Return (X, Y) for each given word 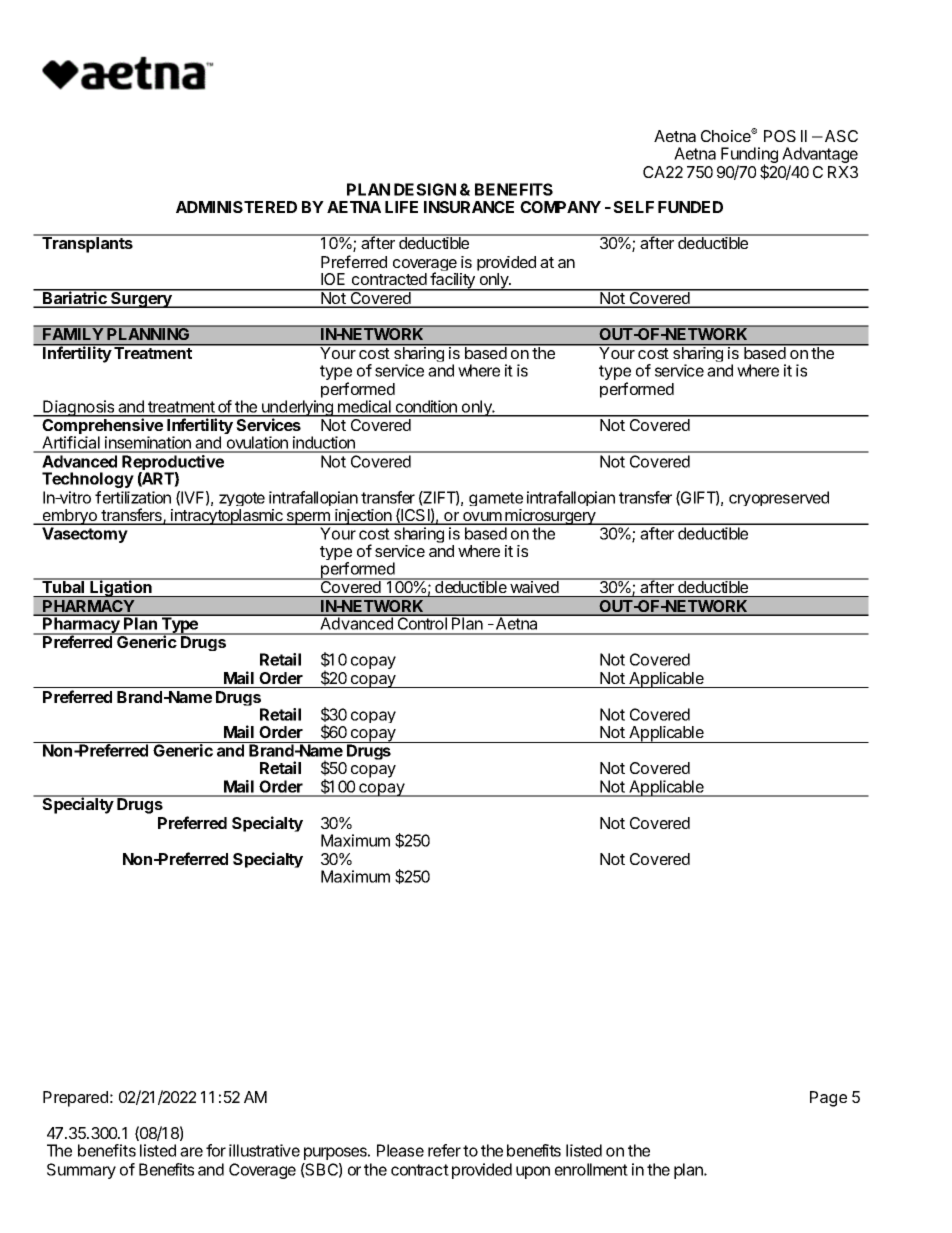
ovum (482, 518)
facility (453, 281)
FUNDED (690, 207)
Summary (81, 1171)
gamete (496, 501)
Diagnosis (79, 408)
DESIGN (425, 189)
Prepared (75, 1099)
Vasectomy (85, 535)
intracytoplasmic (227, 517)
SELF (633, 207)
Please (400, 1150)
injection (363, 517)
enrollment (591, 1169)
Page (828, 1099)
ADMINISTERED (236, 207)
